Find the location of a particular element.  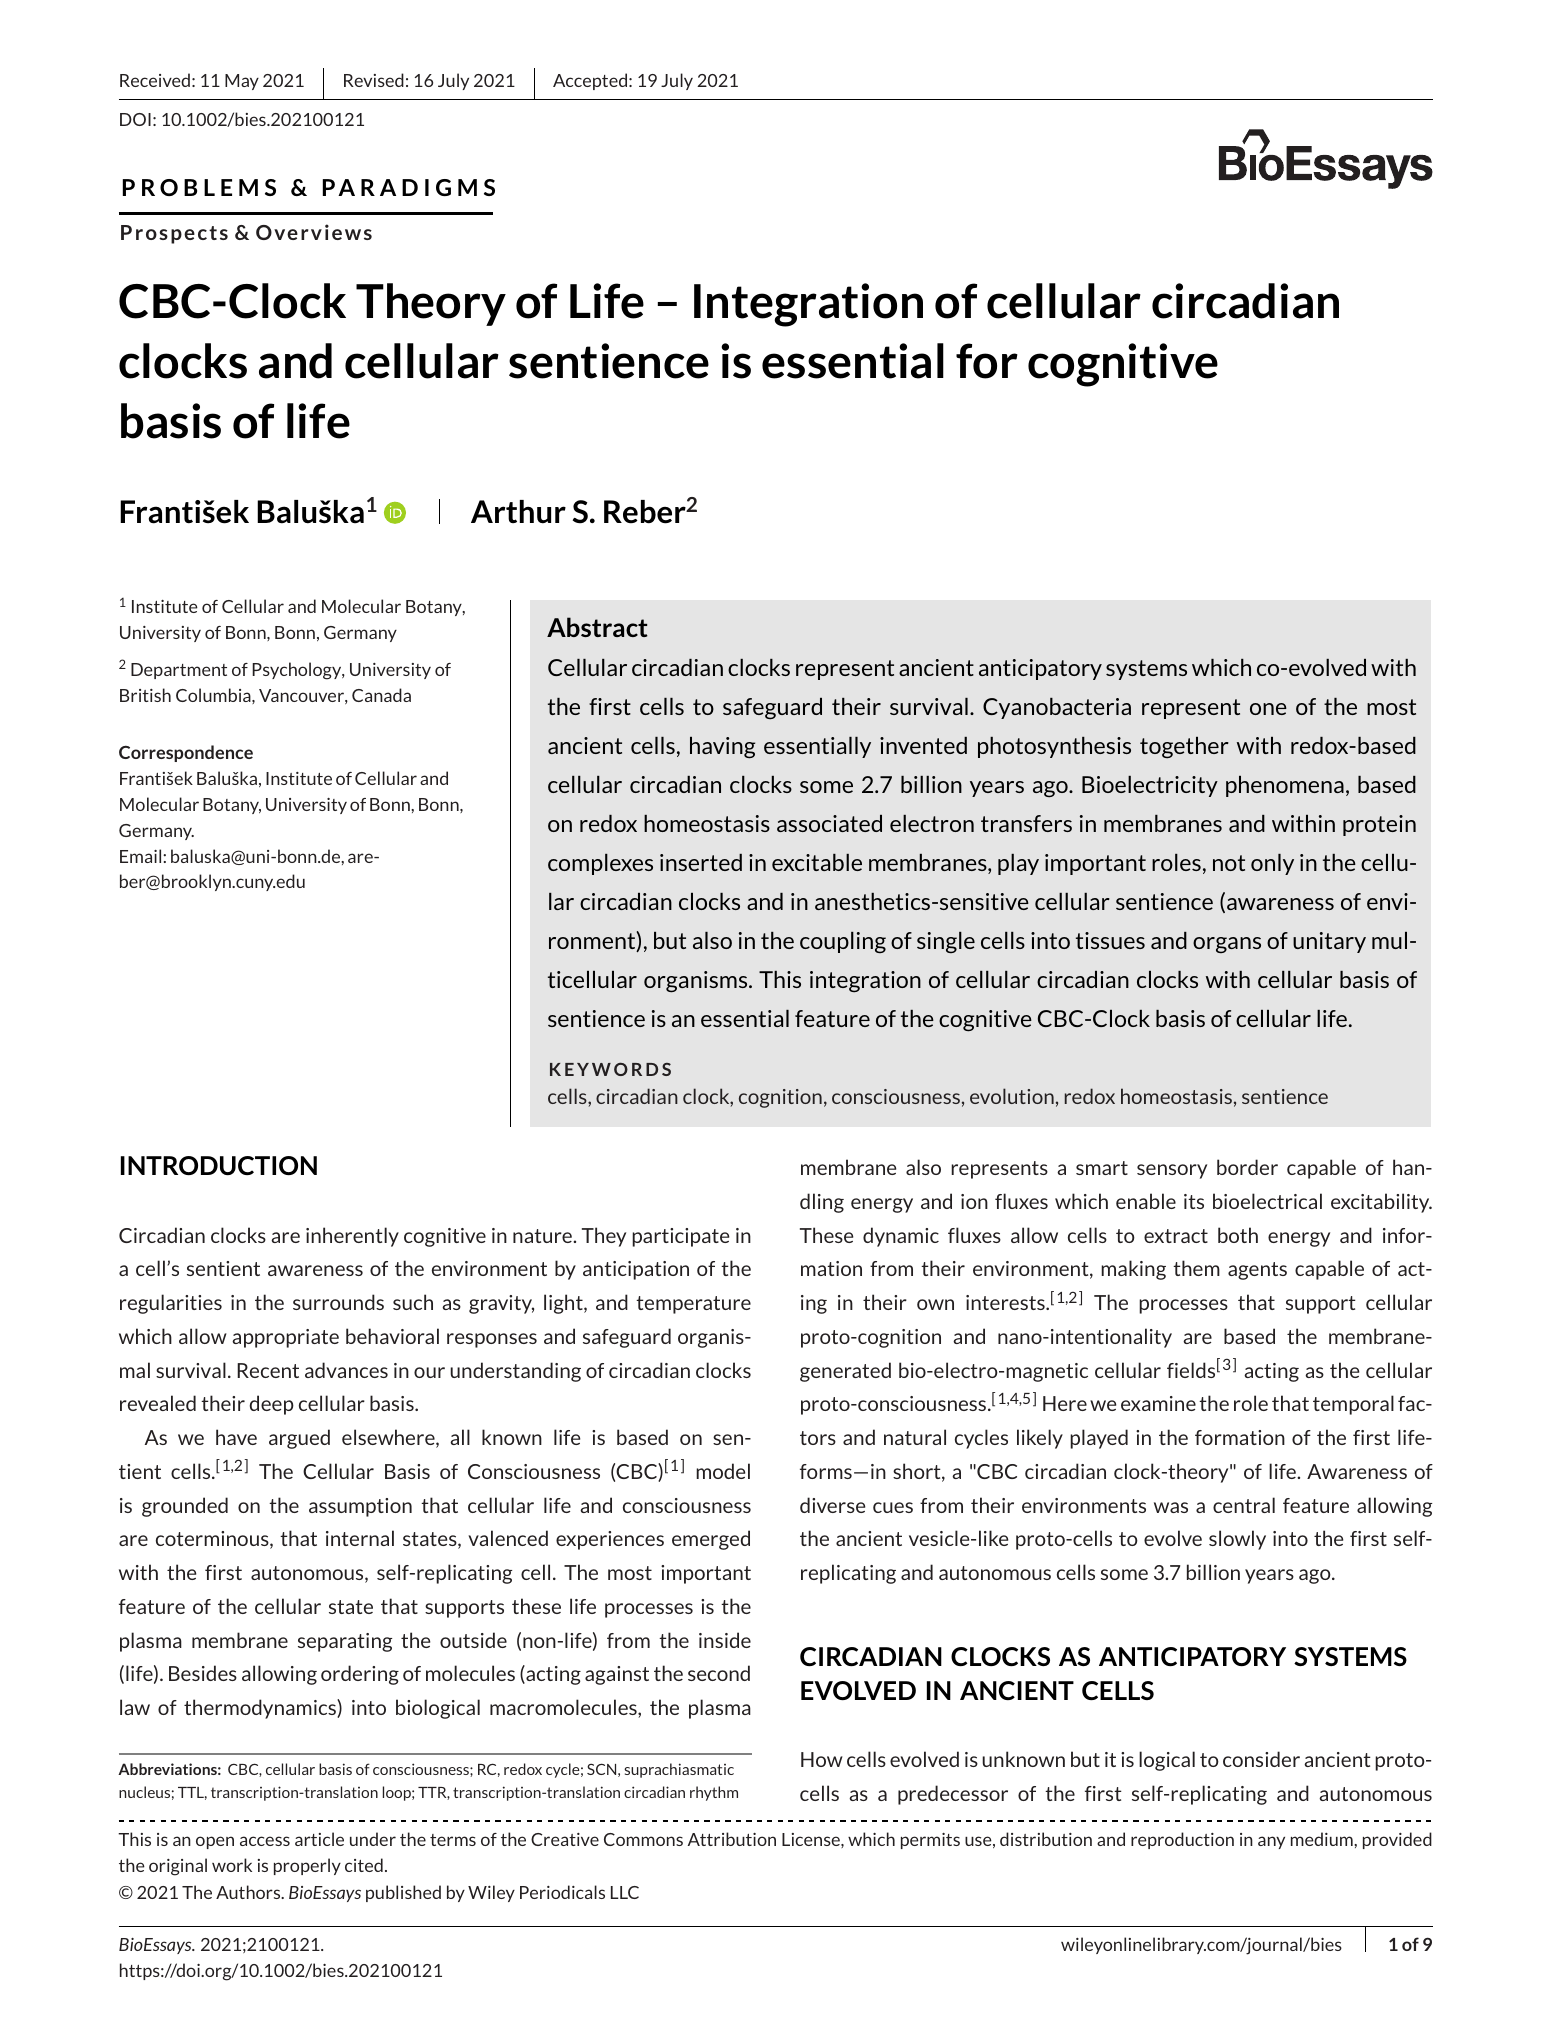

Attribution is located at coordinates (732, 1839).
